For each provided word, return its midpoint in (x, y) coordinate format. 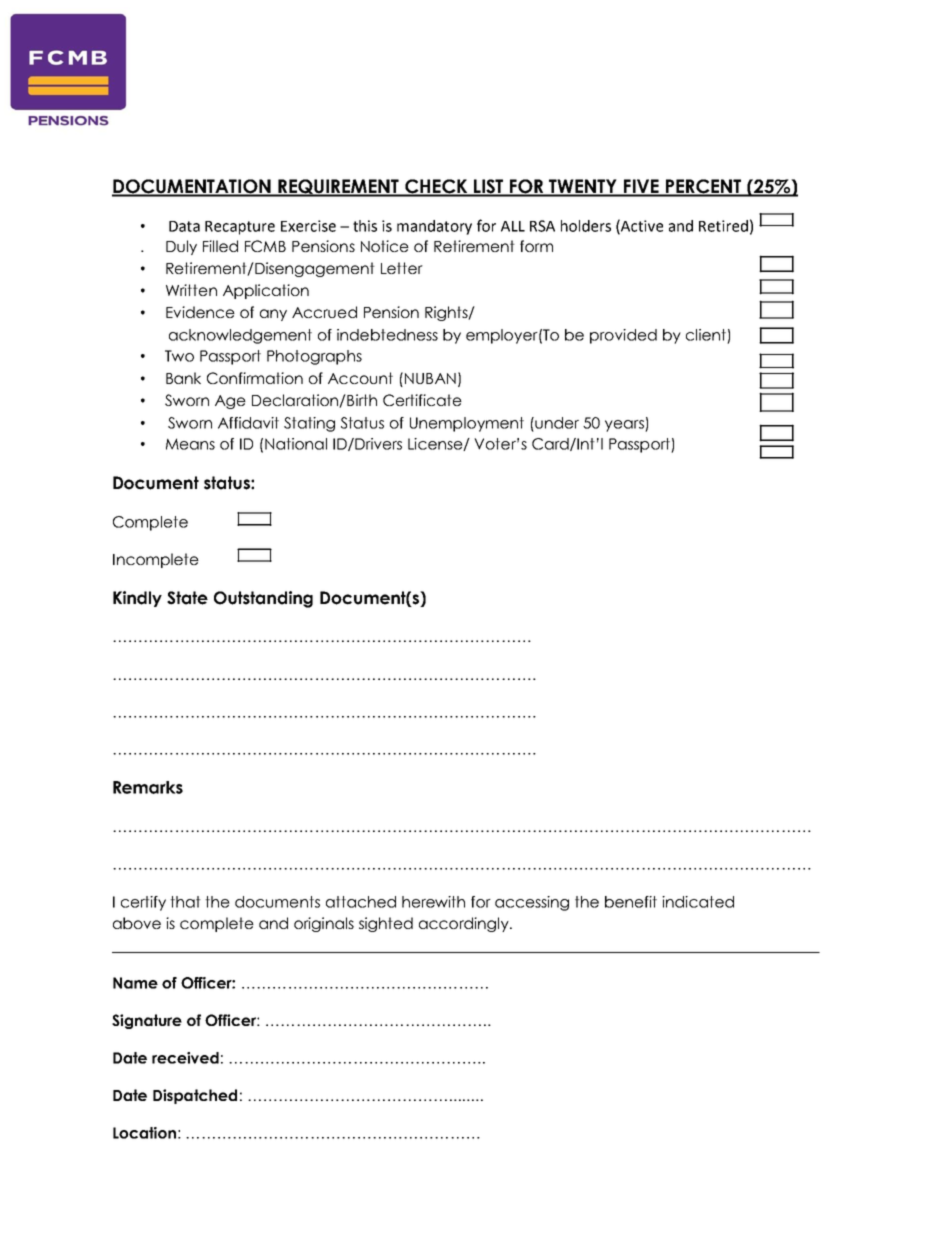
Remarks (148, 787)
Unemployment (467, 424)
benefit (631, 902)
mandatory (434, 227)
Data (184, 226)
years (625, 426)
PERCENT (704, 187)
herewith (433, 902)
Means (190, 444)
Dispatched (195, 1096)
